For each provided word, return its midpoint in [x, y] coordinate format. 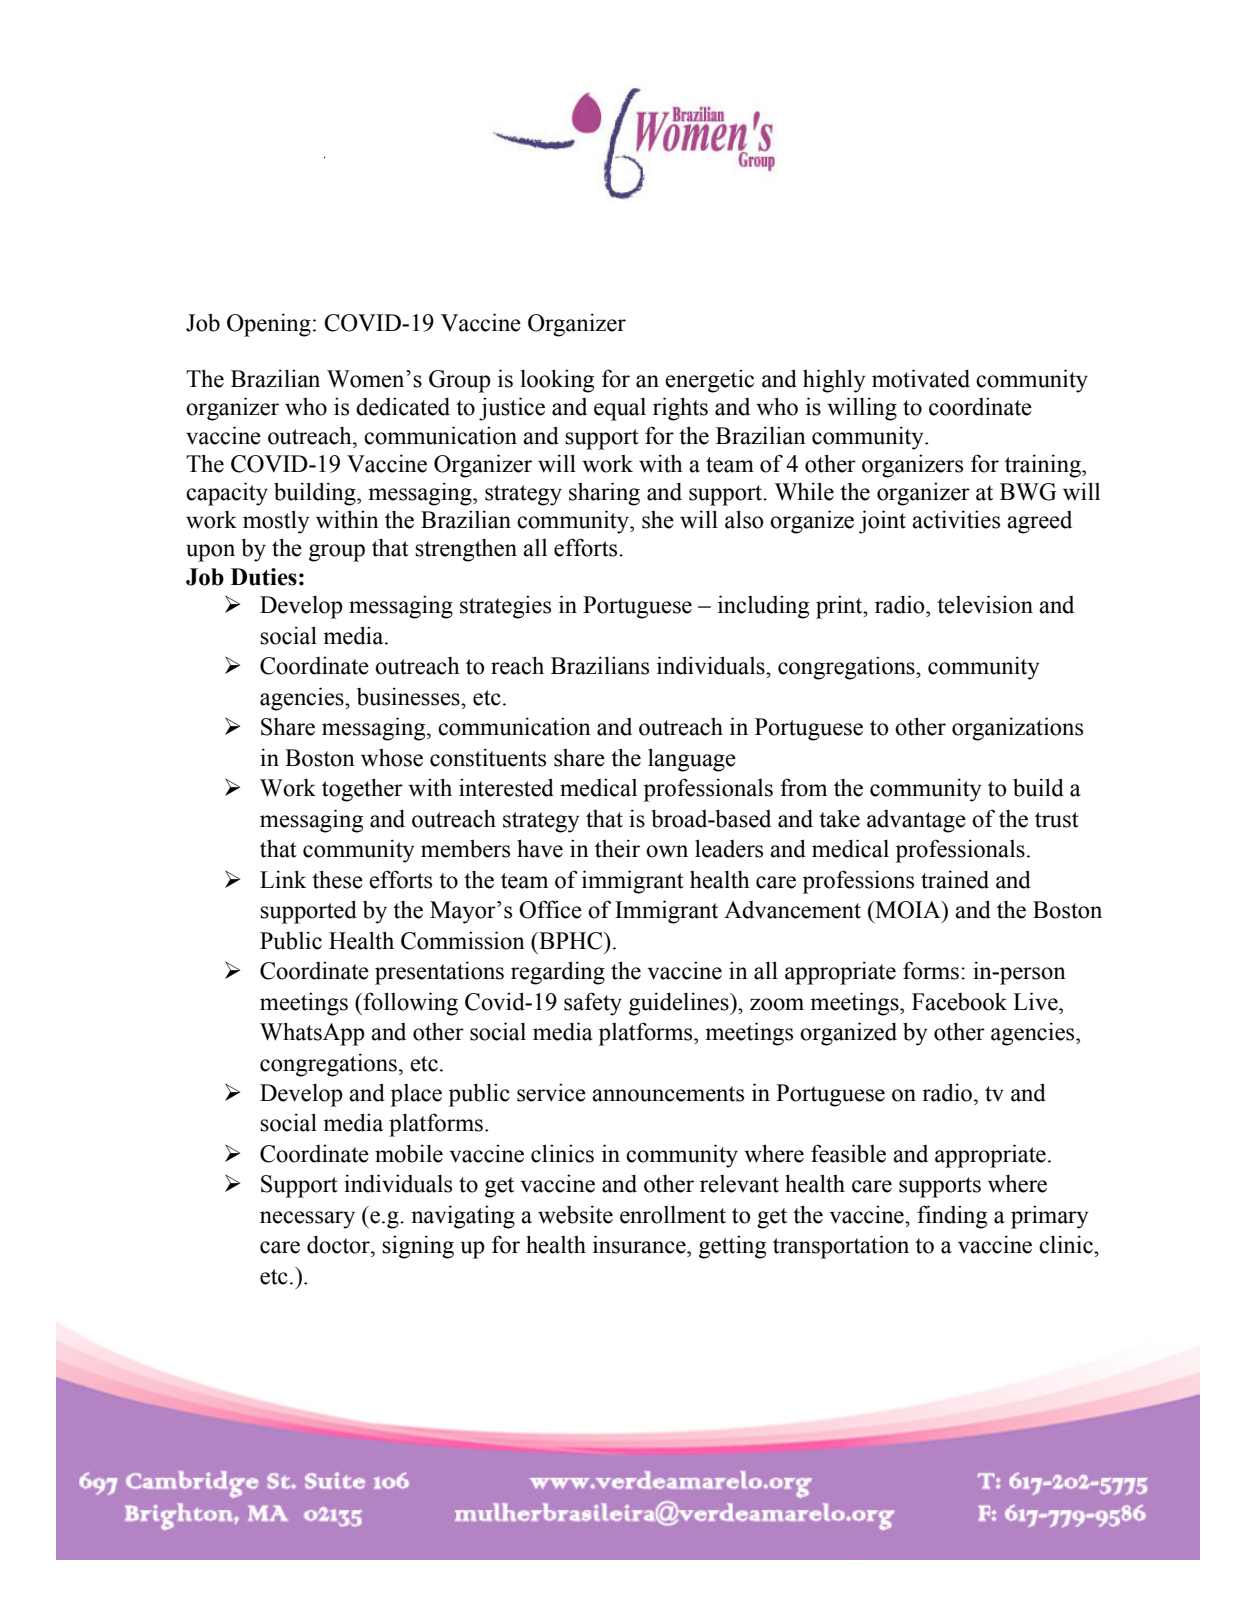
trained [955, 879]
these [337, 879]
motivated [921, 378]
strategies [505, 607]
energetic [709, 381]
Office [550, 909]
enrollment [673, 1214]
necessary [307, 1220]
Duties [264, 577]
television [985, 604]
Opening [269, 325]
